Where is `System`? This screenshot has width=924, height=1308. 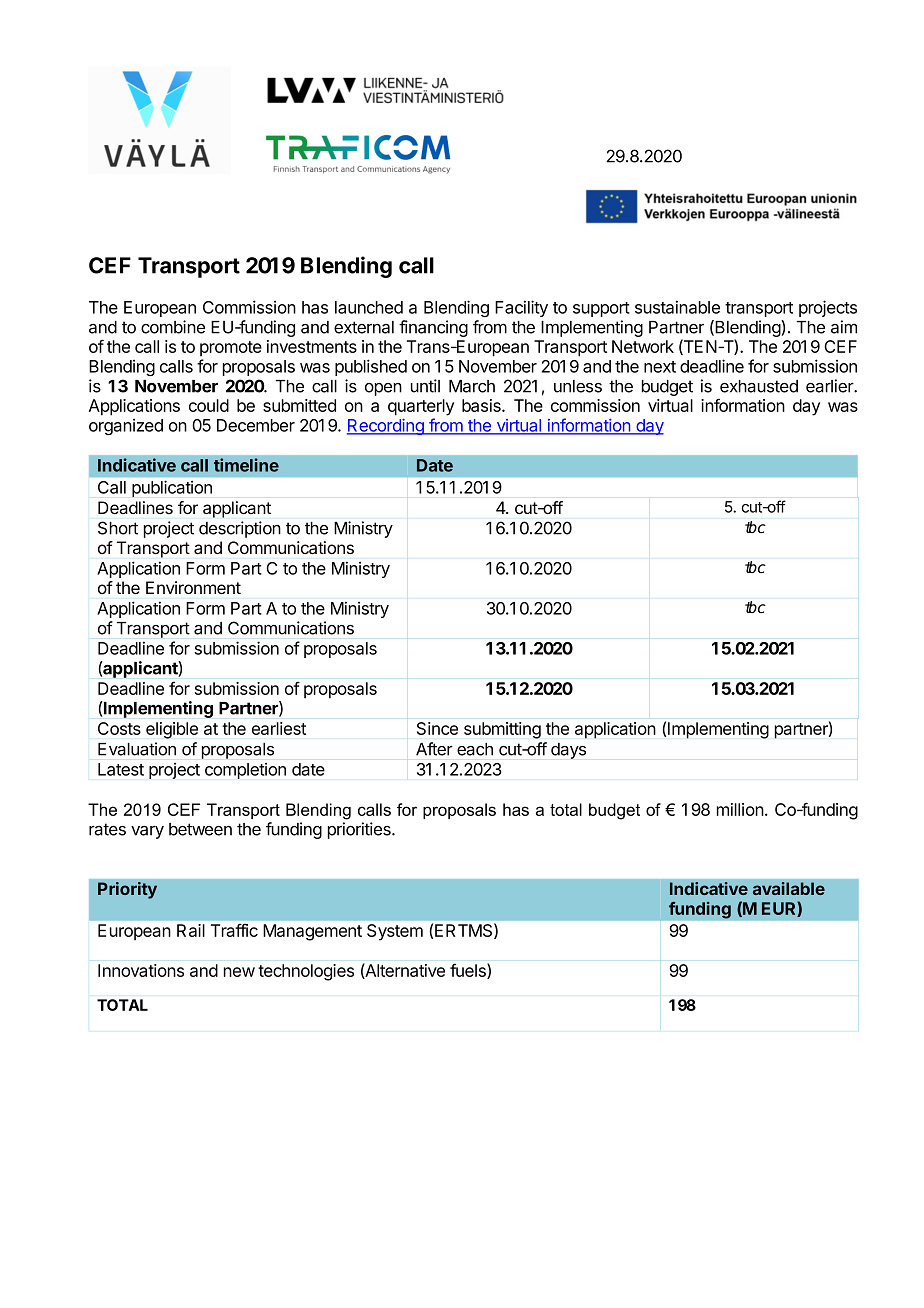 System is located at coordinates (395, 932).
